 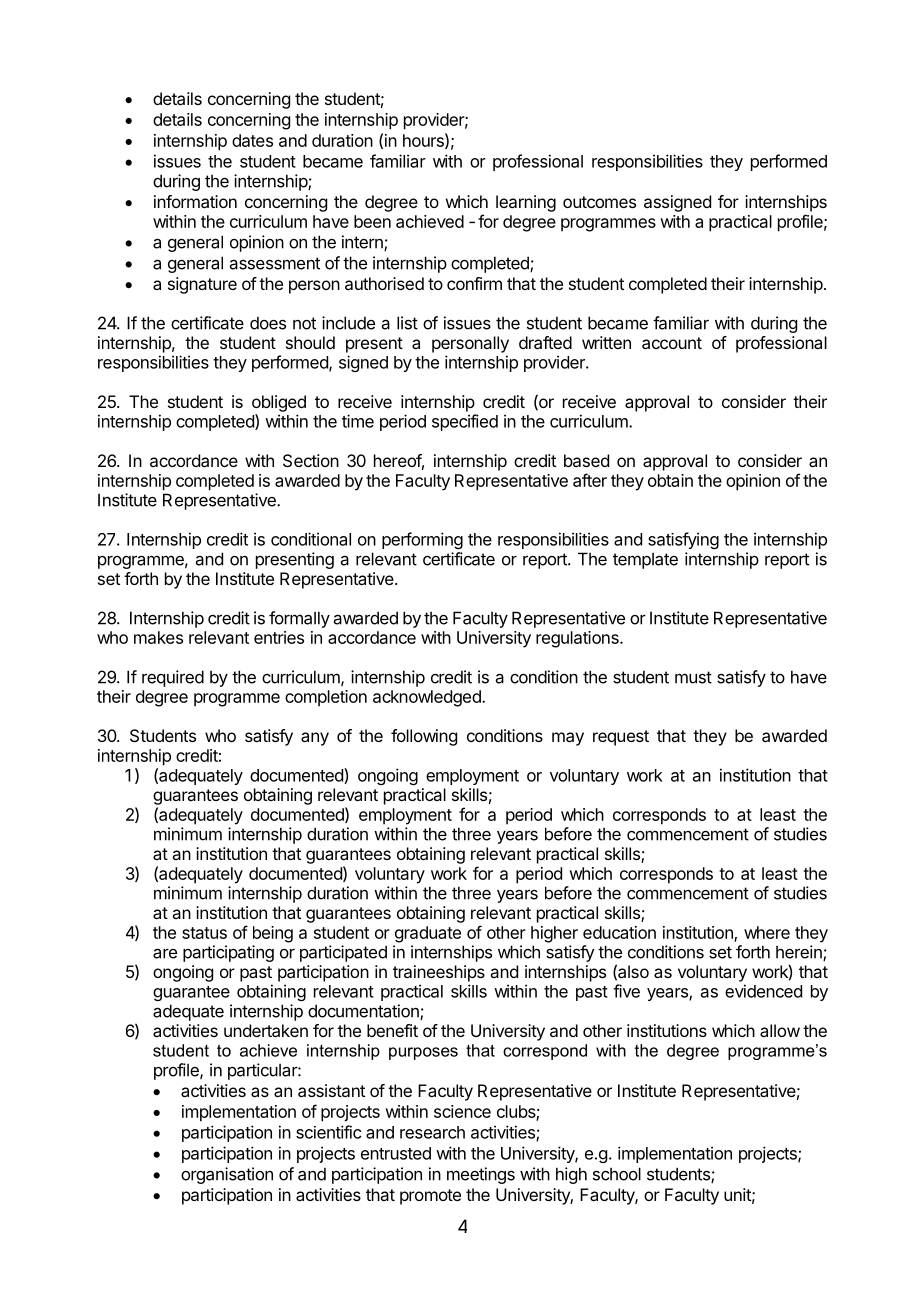 What do you see at coordinates (526, 203) in the screenshot?
I see `learning` at bounding box center [526, 203].
